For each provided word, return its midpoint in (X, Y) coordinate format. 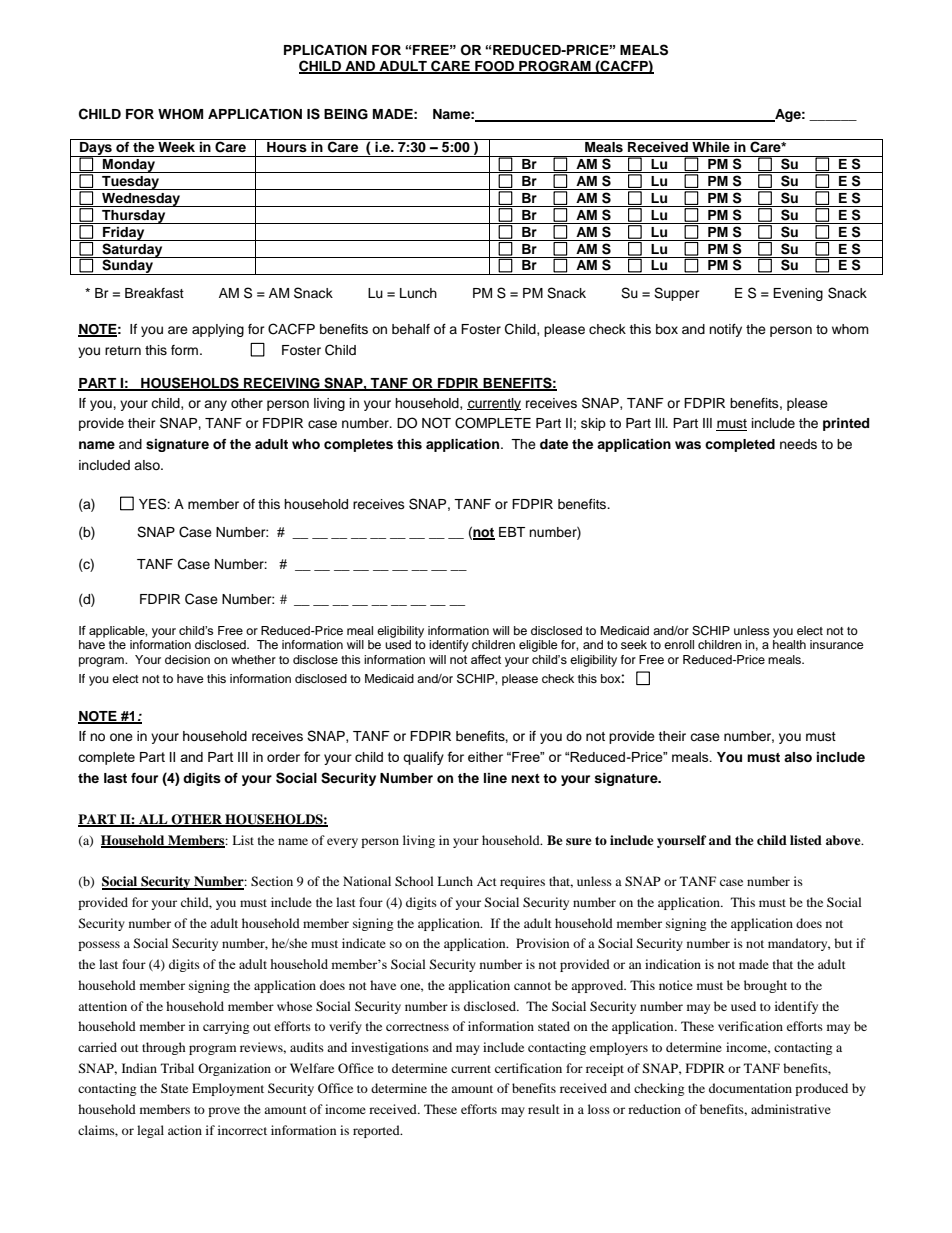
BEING (346, 114)
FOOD (495, 67)
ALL (153, 820)
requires (522, 882)
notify (725, 330)
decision (187, 659)
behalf (411, 329)
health (789, 644)
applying (218, 330)
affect (486, 659)
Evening (798, 294)
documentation (750, 1088)
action (185, 1130)
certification (528, 1068)
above (844, 840)
